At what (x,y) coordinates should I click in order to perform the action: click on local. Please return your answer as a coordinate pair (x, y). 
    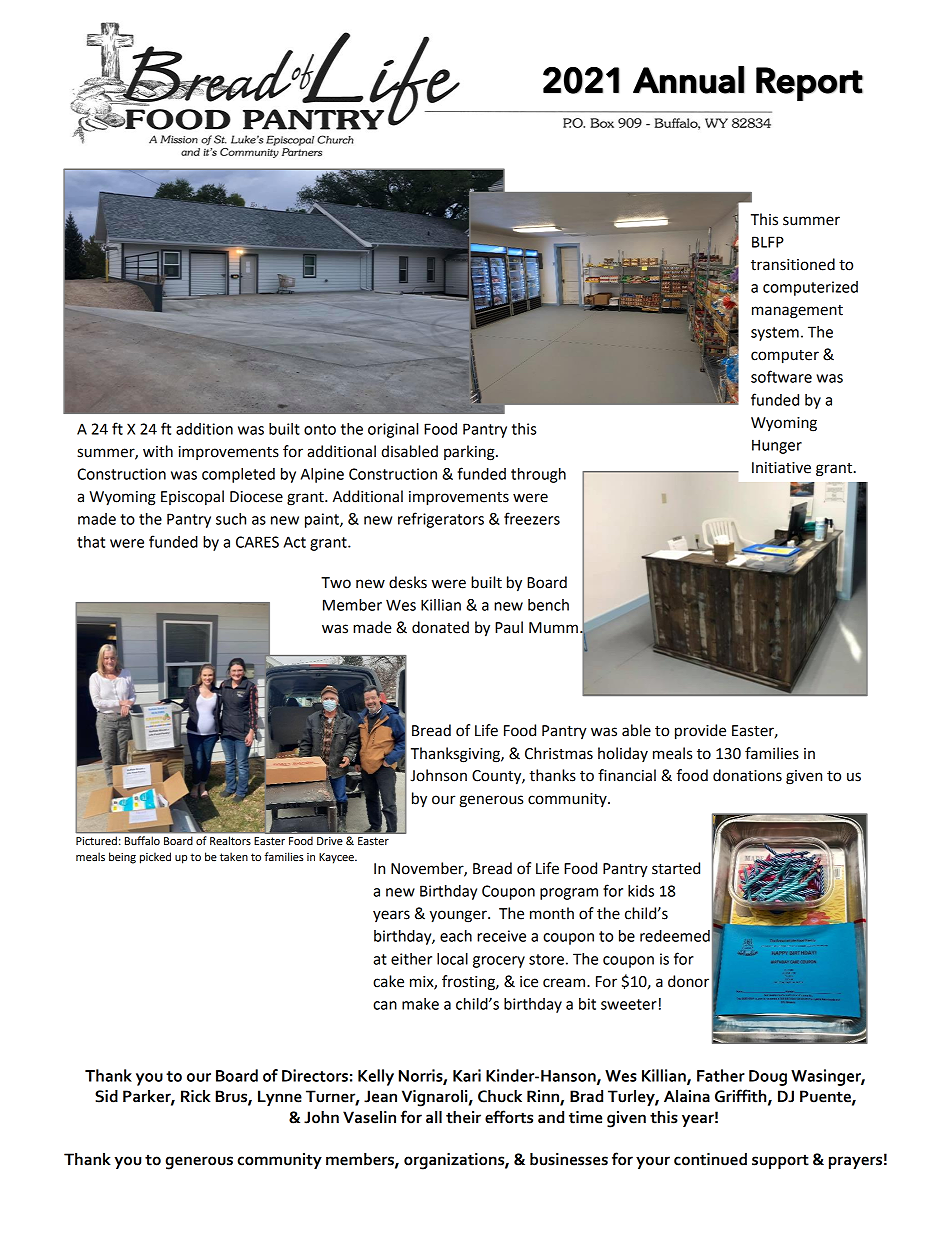
    Looking at the image, I should click on (452, 959).
